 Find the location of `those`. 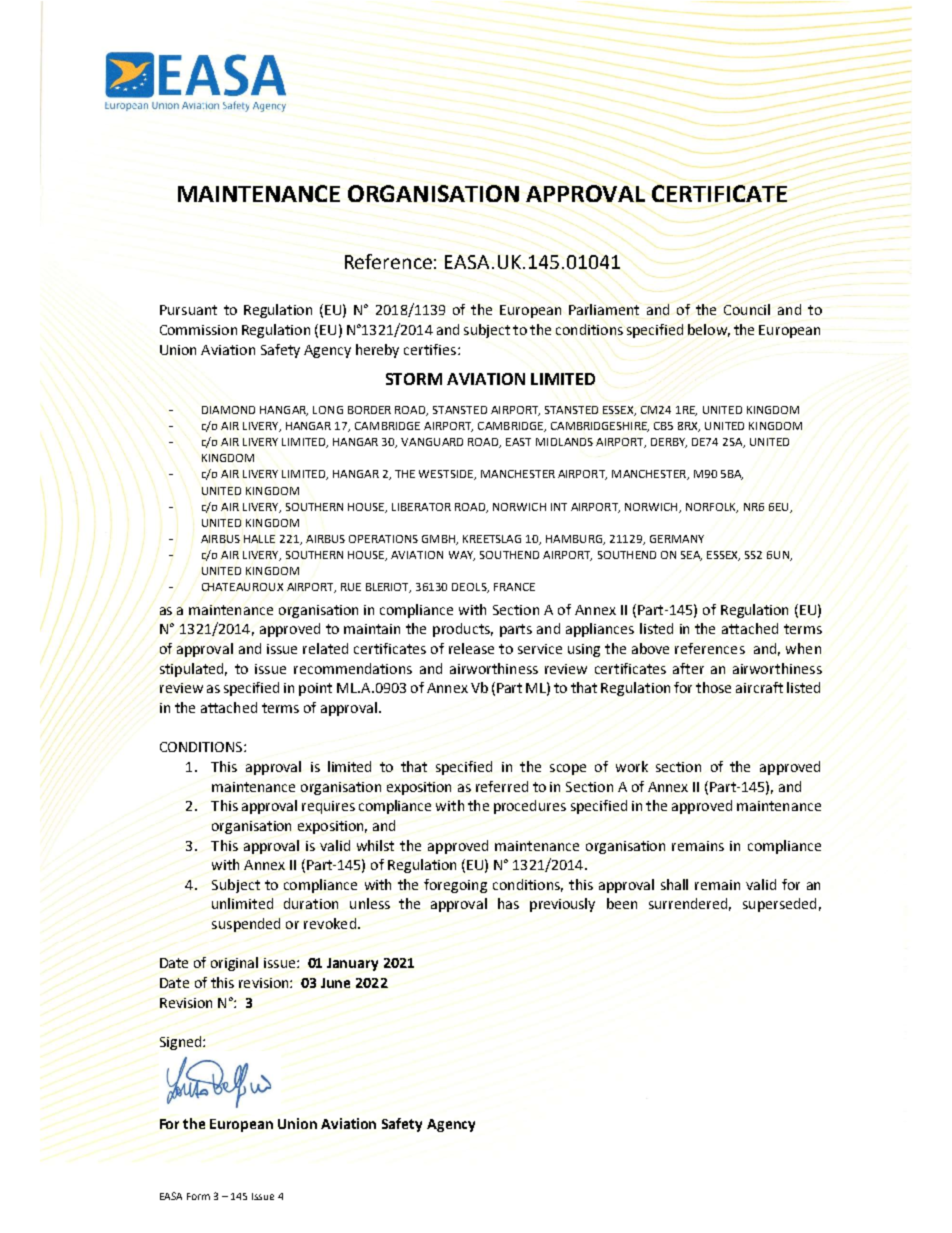

those is located at coordinates (713, 687).
